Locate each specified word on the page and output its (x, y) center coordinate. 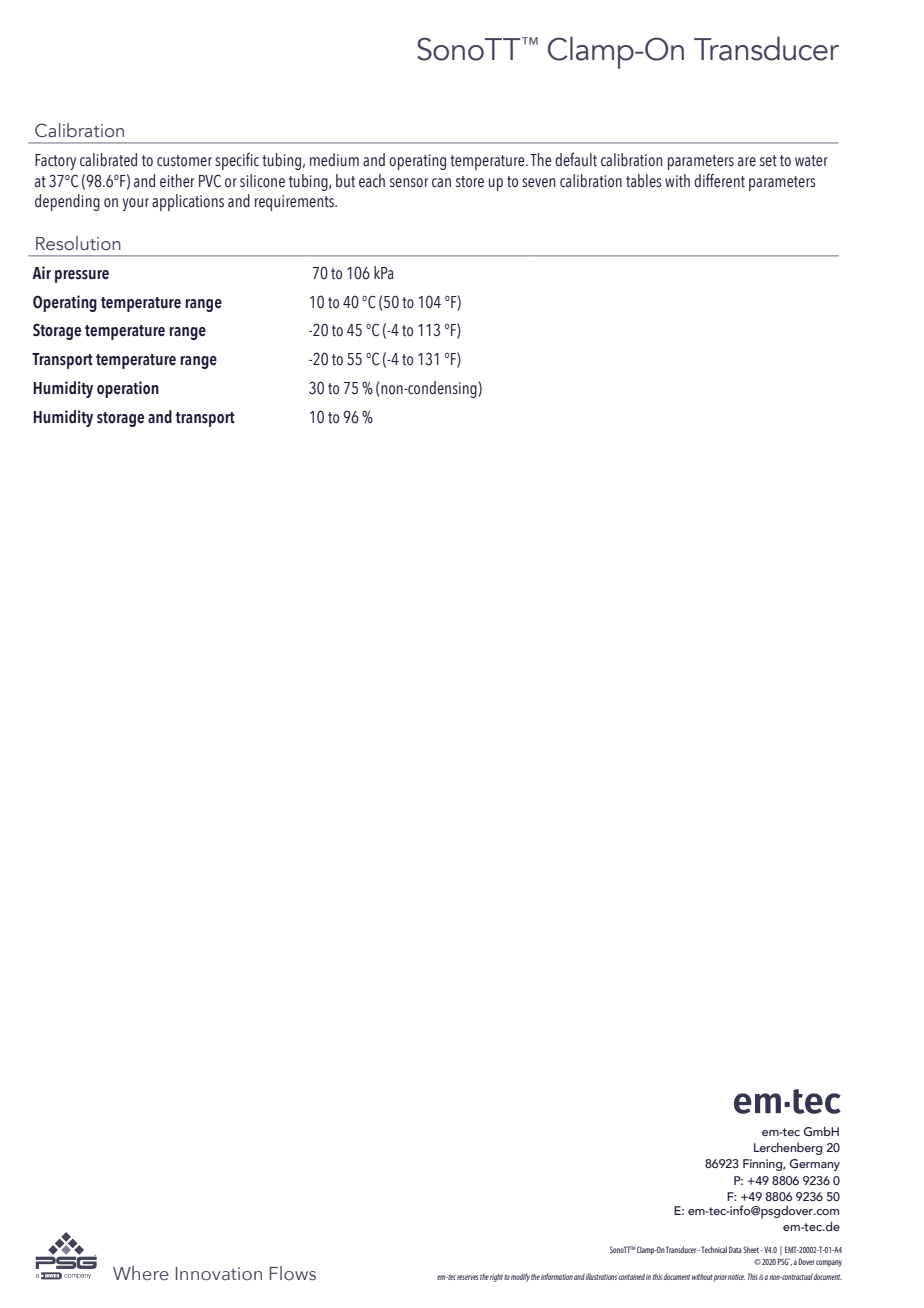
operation (128, 389)
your (135, 204)
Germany (815, 1165)
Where (141, 1273)
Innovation (219, 1274)
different (719, 180)
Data (735, 1249)
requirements (296, 203)
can (441, 183)
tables (643, 181)
